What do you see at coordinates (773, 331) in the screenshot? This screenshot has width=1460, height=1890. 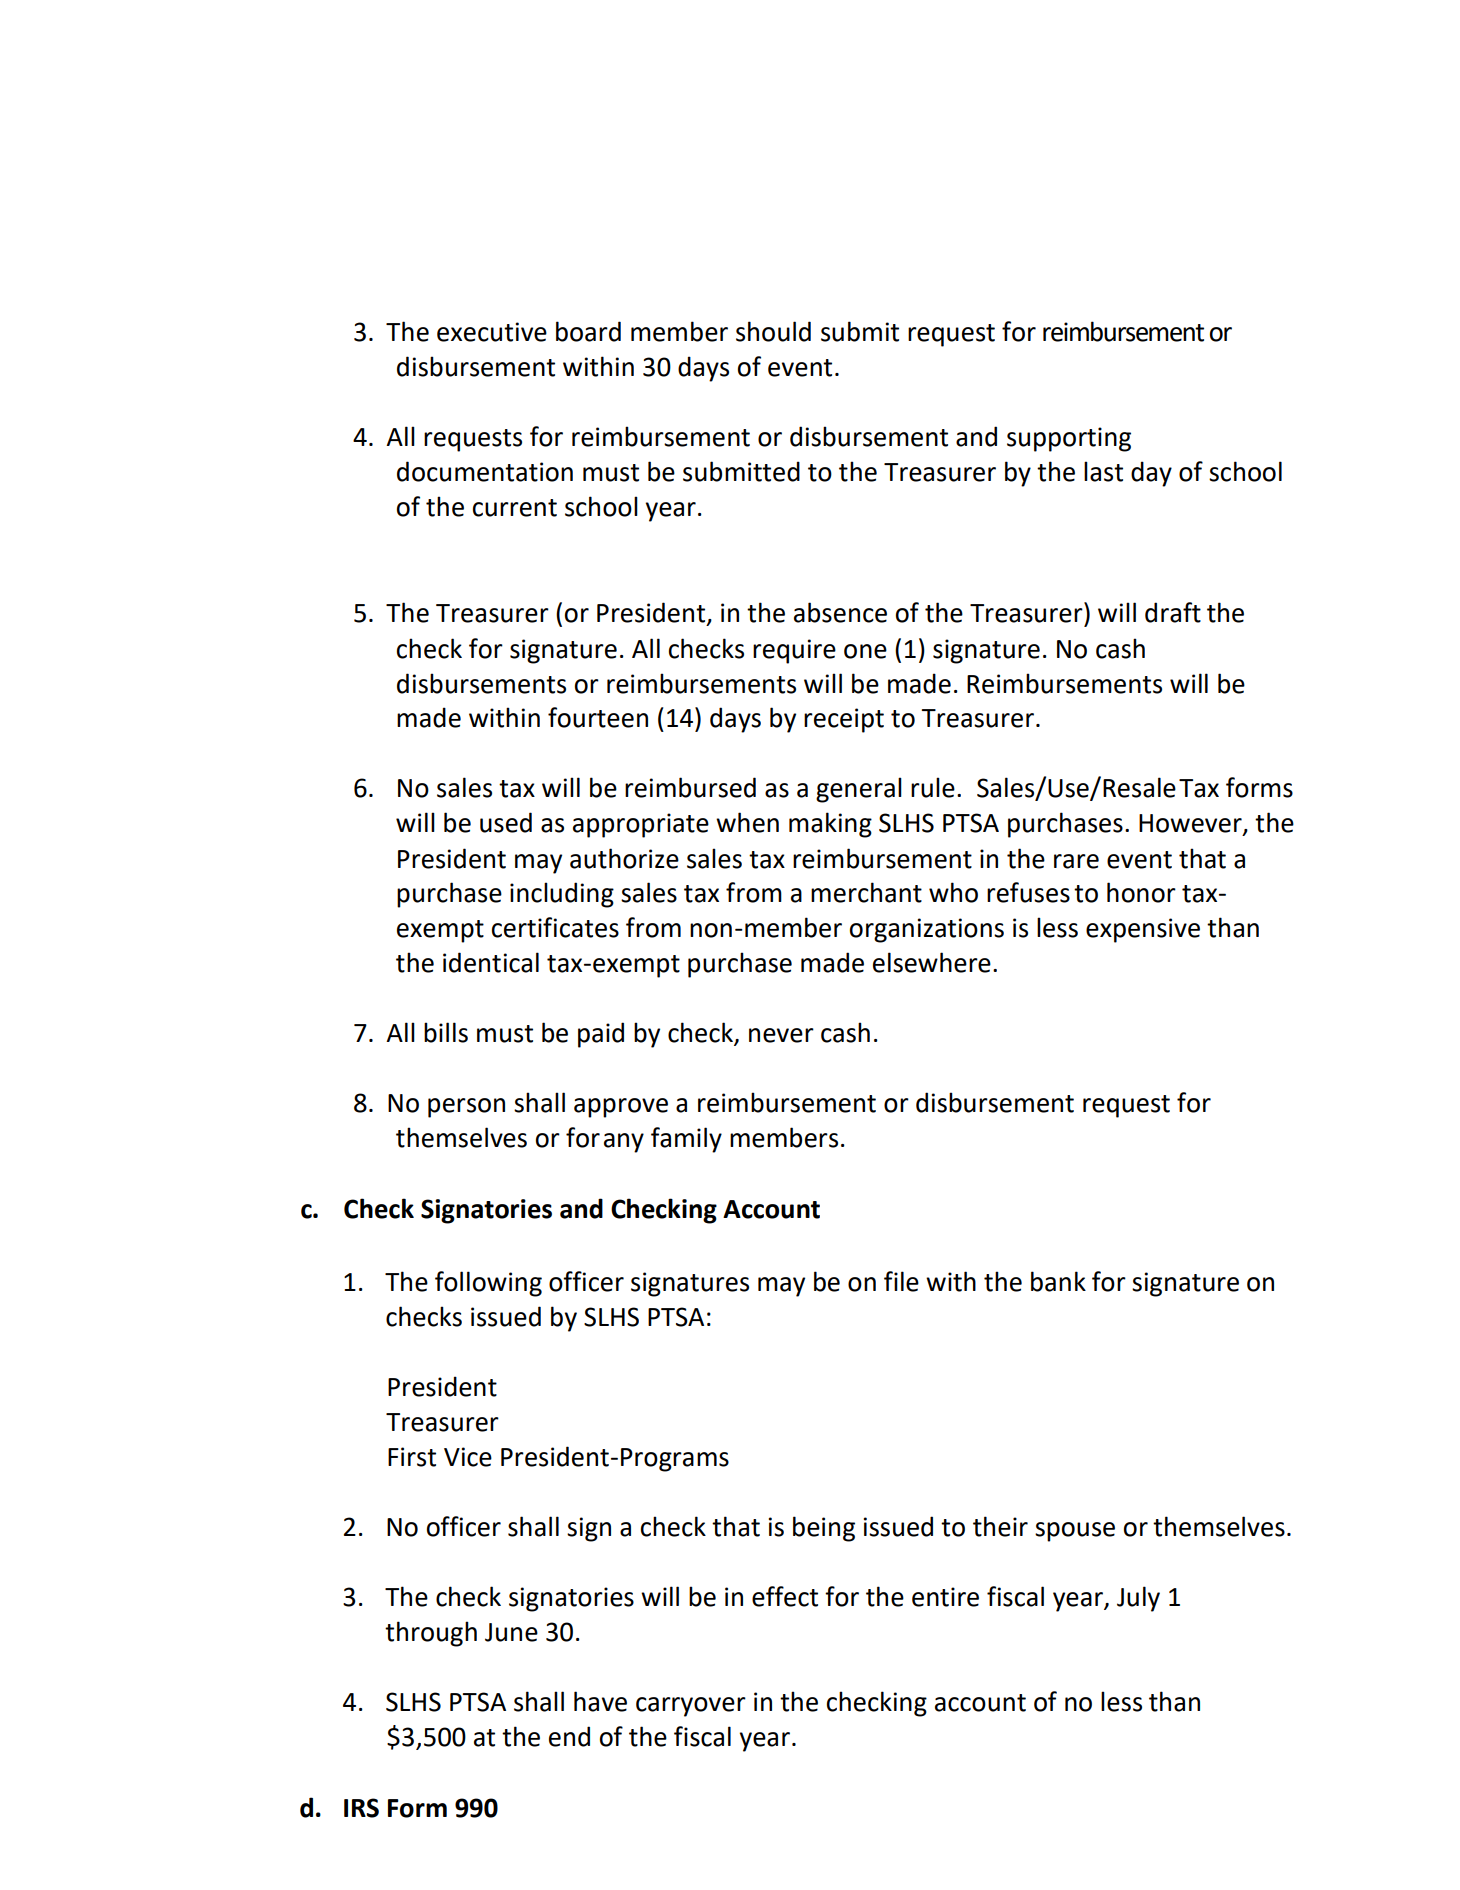 I see `should` at bounding box center [773, 331].
